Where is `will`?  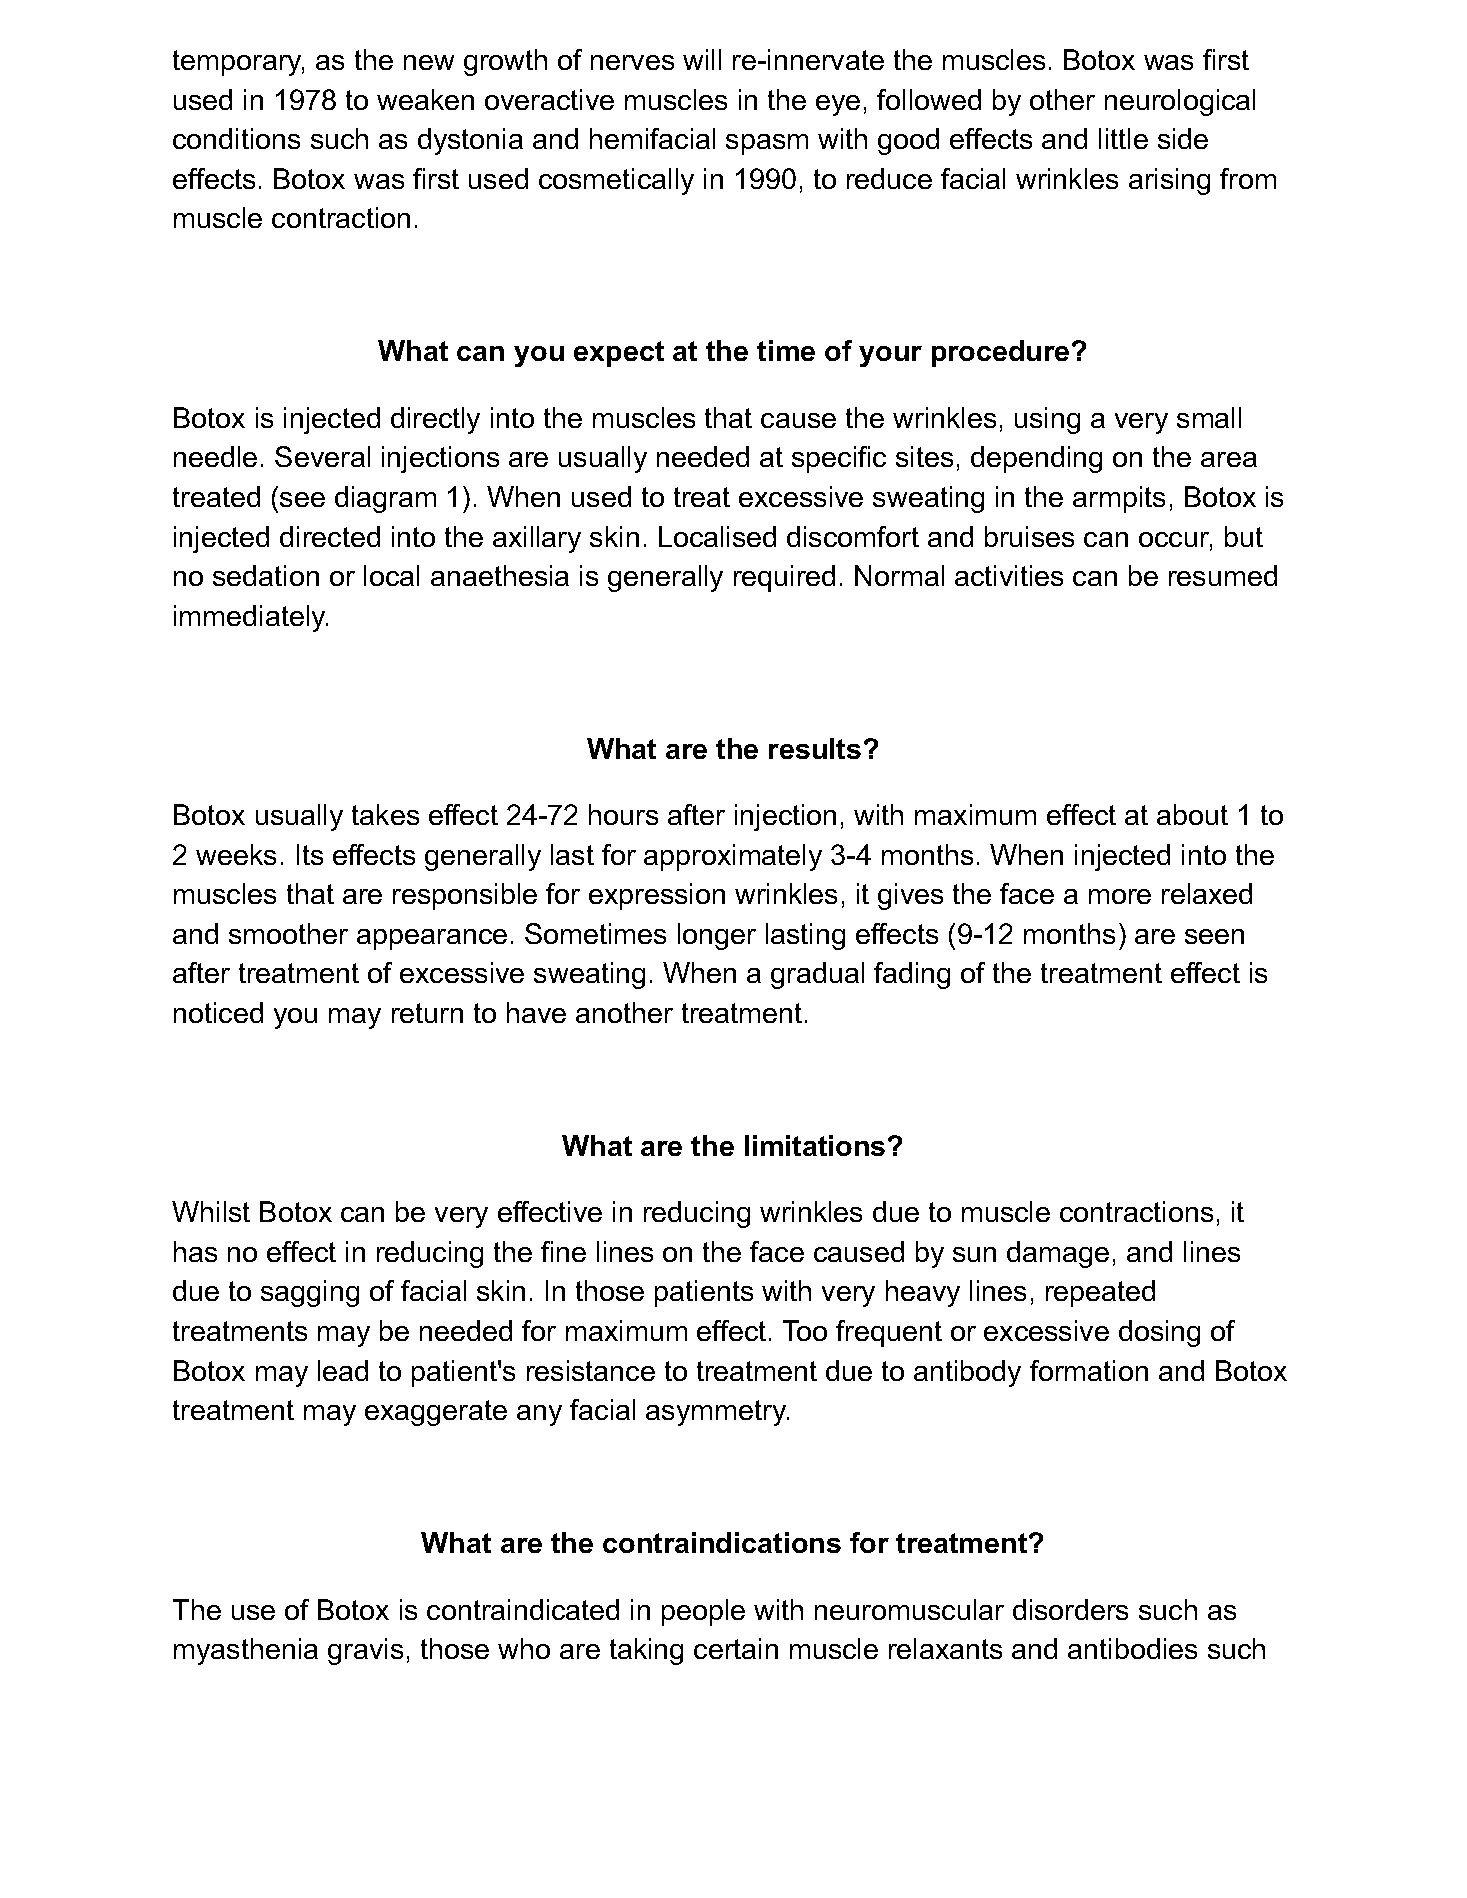 will is located at coordinates (702, 59).
